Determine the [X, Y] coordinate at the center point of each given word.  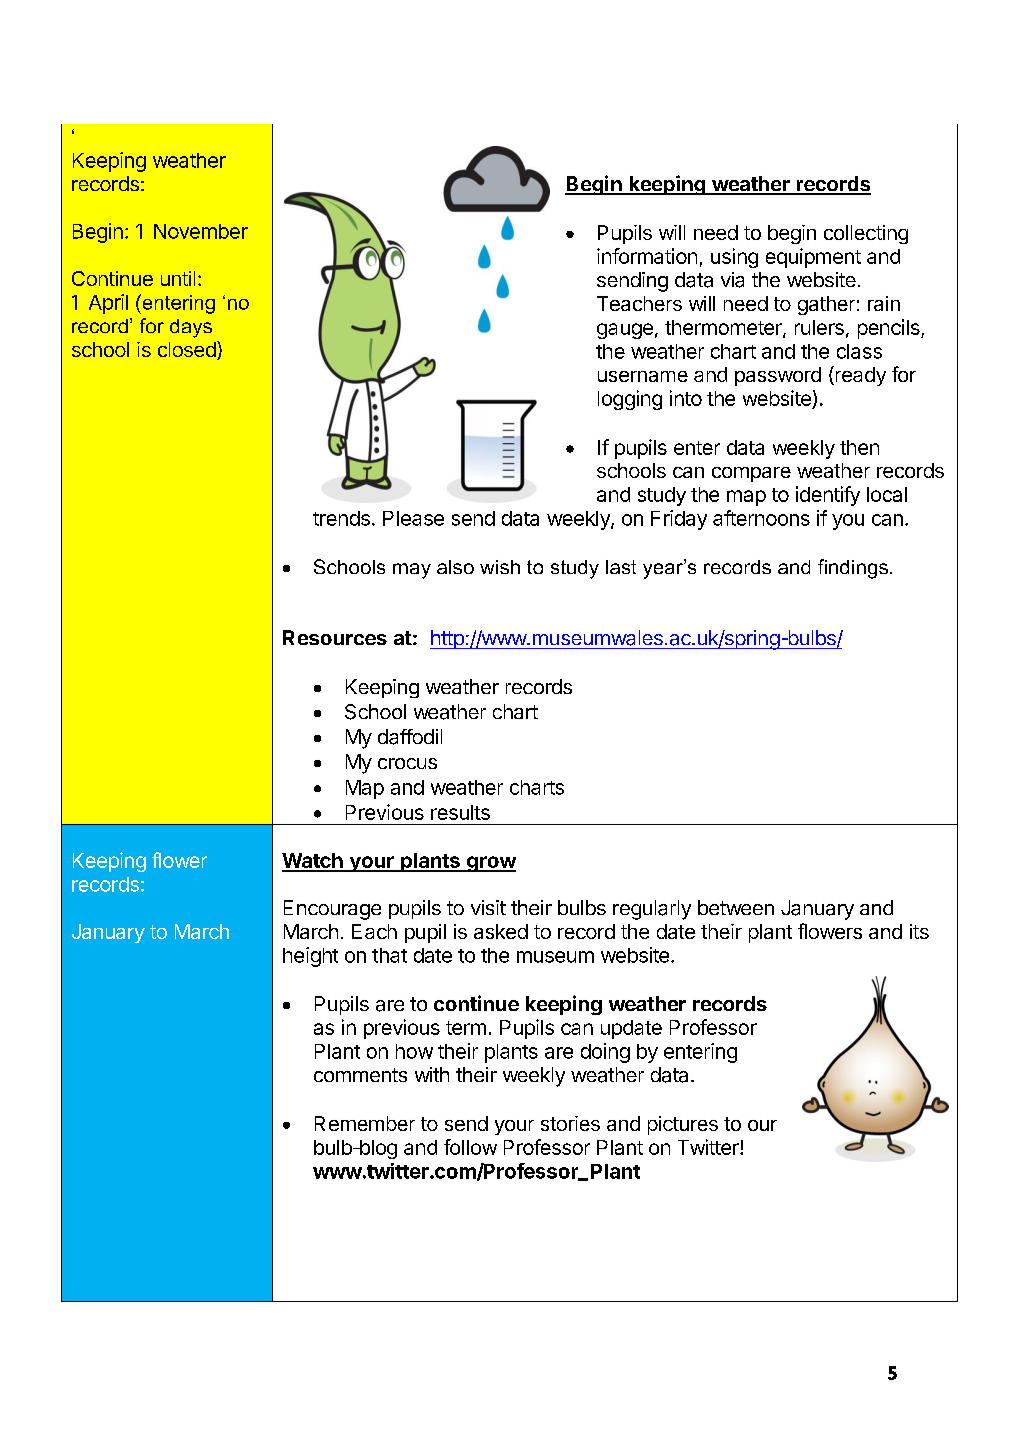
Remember [365, 1123]
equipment [813, 258]
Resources [335, 637]
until [178, 278]
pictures [683, 1125]
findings [853, 569]
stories [570, 1123]
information [647, 256]
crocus [407, 763]
